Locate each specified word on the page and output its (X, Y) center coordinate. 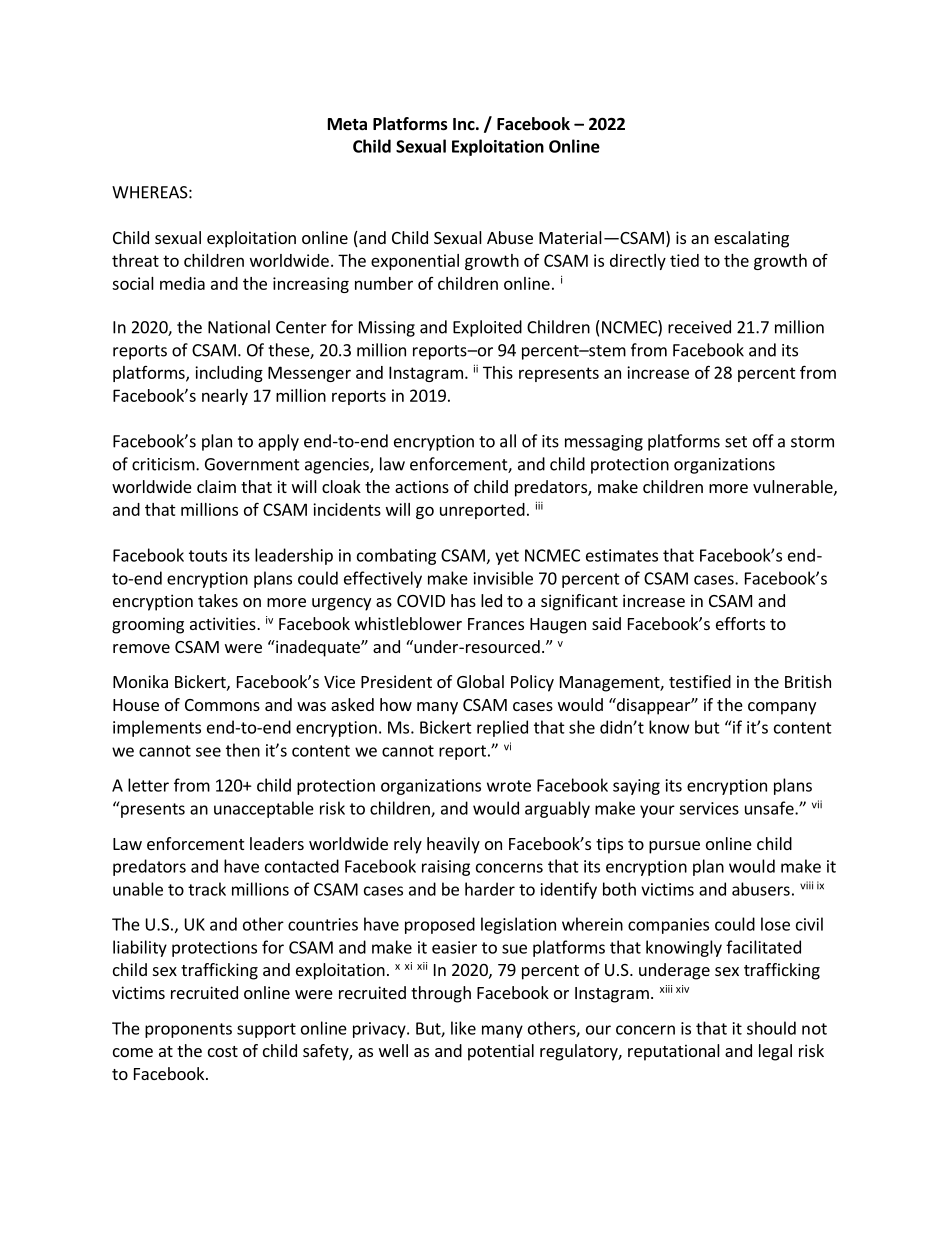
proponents (188, 1030)
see (208, 752)
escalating (751, 239)
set (736, 442)
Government (252, 464)
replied (502, 728)
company (782, 708)
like (463, 1028)
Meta (347, 124)
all (508, 441)
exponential (415, 262)
